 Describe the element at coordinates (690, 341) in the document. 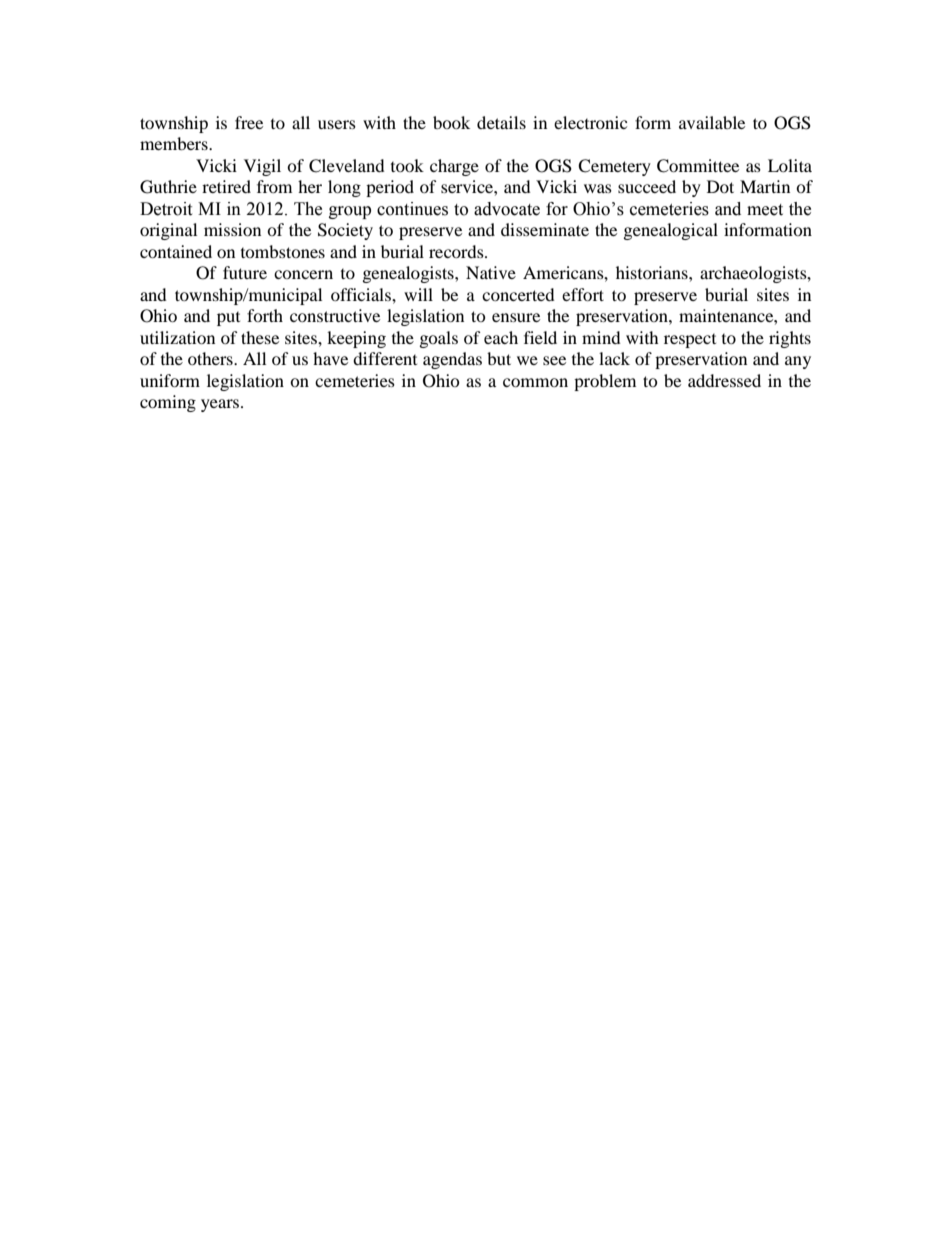

I see `respect` at that location.
